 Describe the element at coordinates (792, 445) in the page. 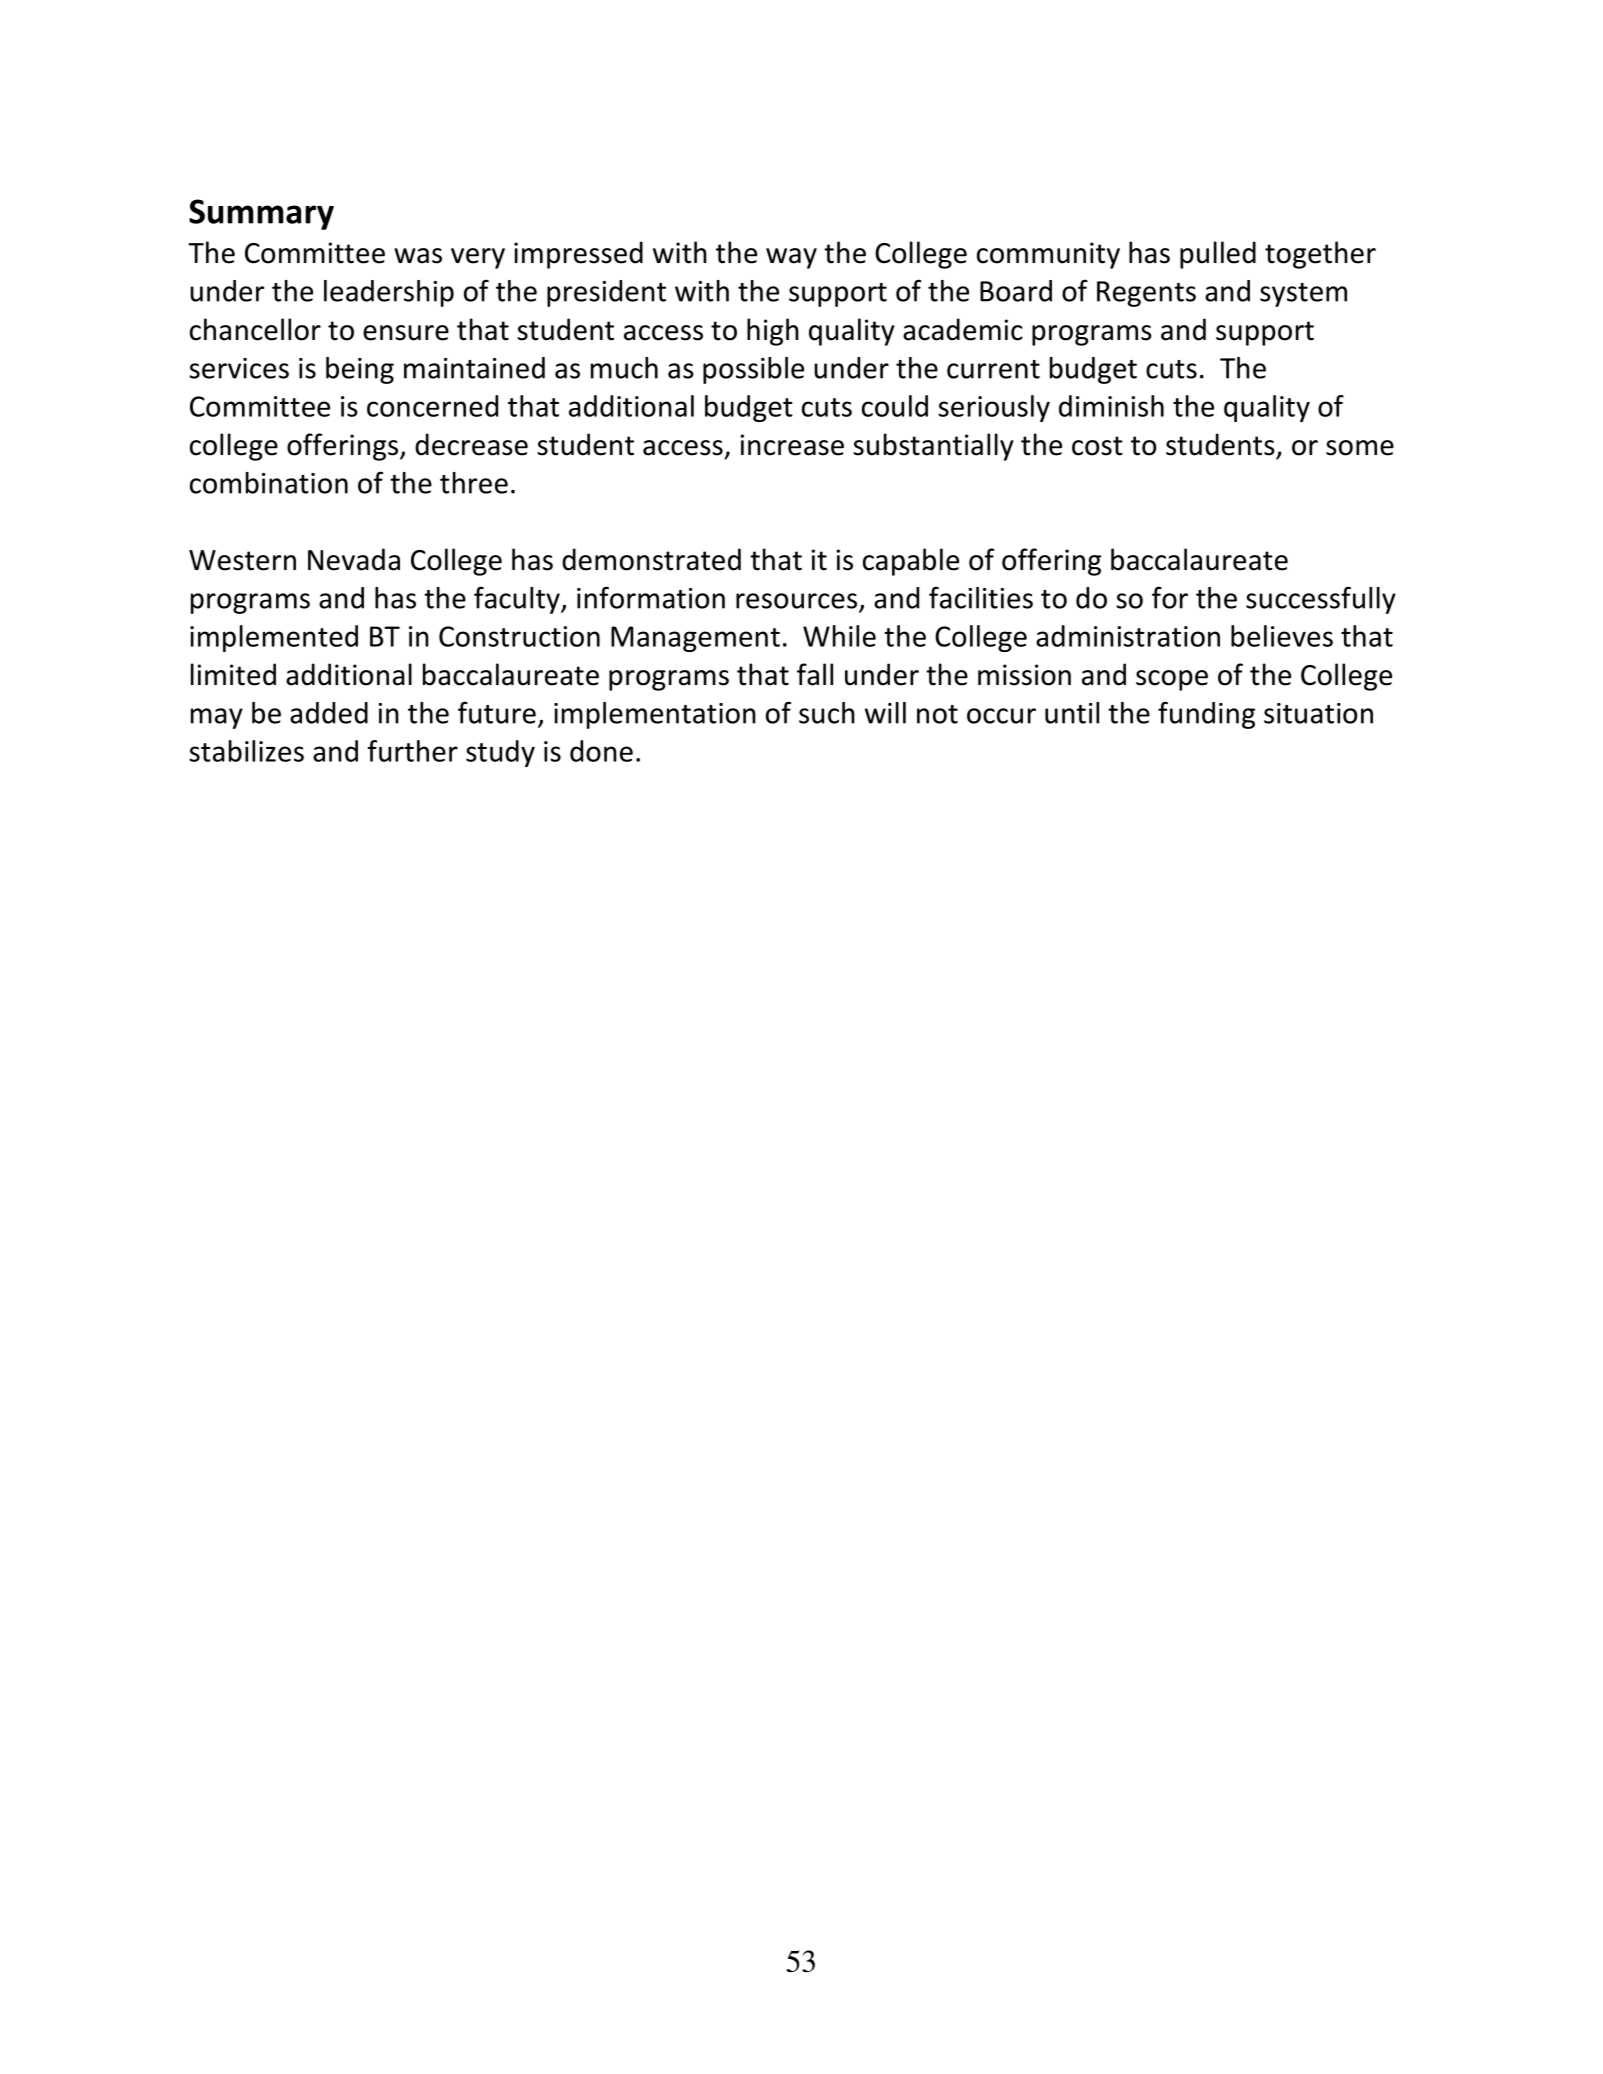

I see `increase` at that location.
